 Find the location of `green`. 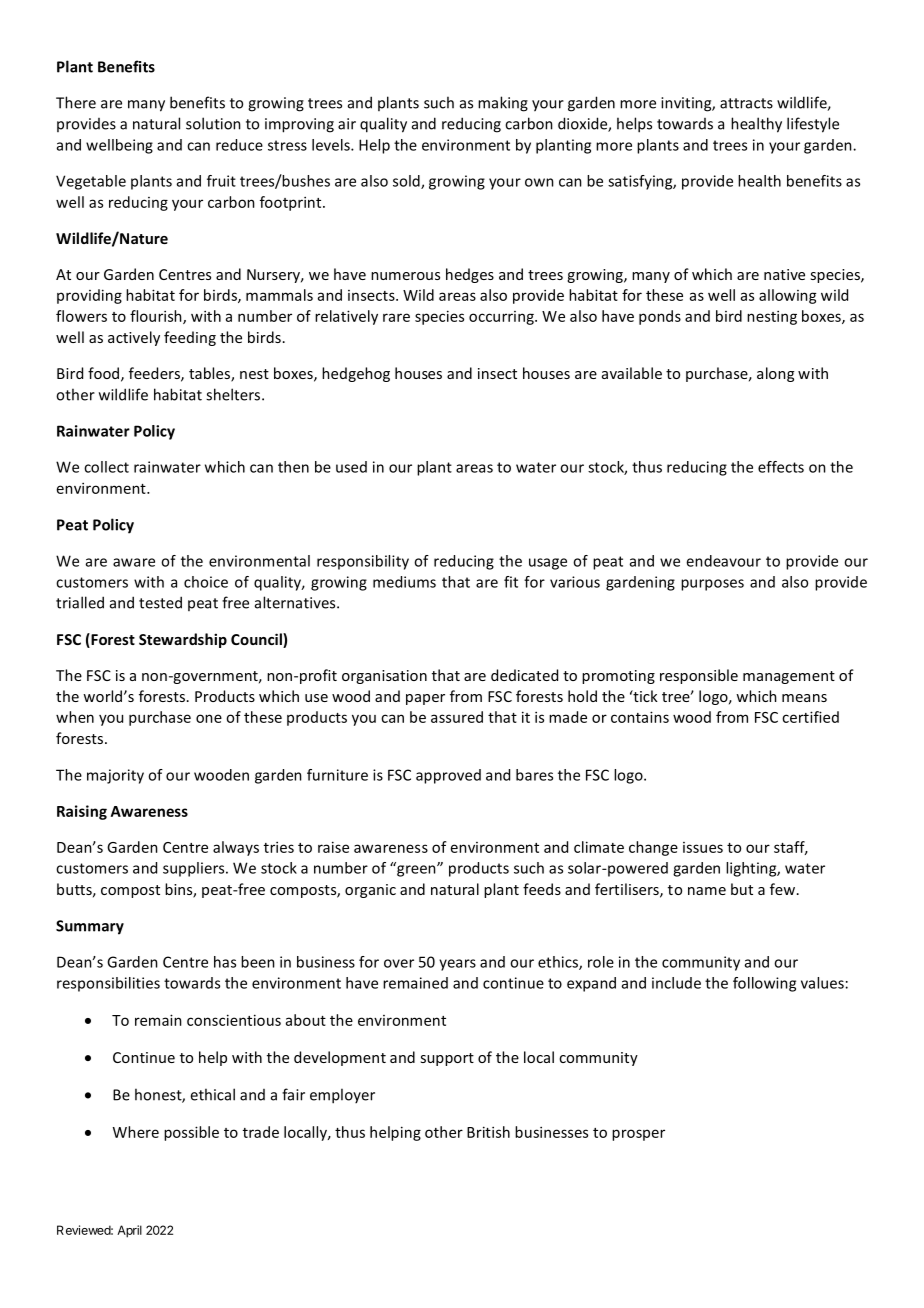

green is located at coordinates (416, 870).
